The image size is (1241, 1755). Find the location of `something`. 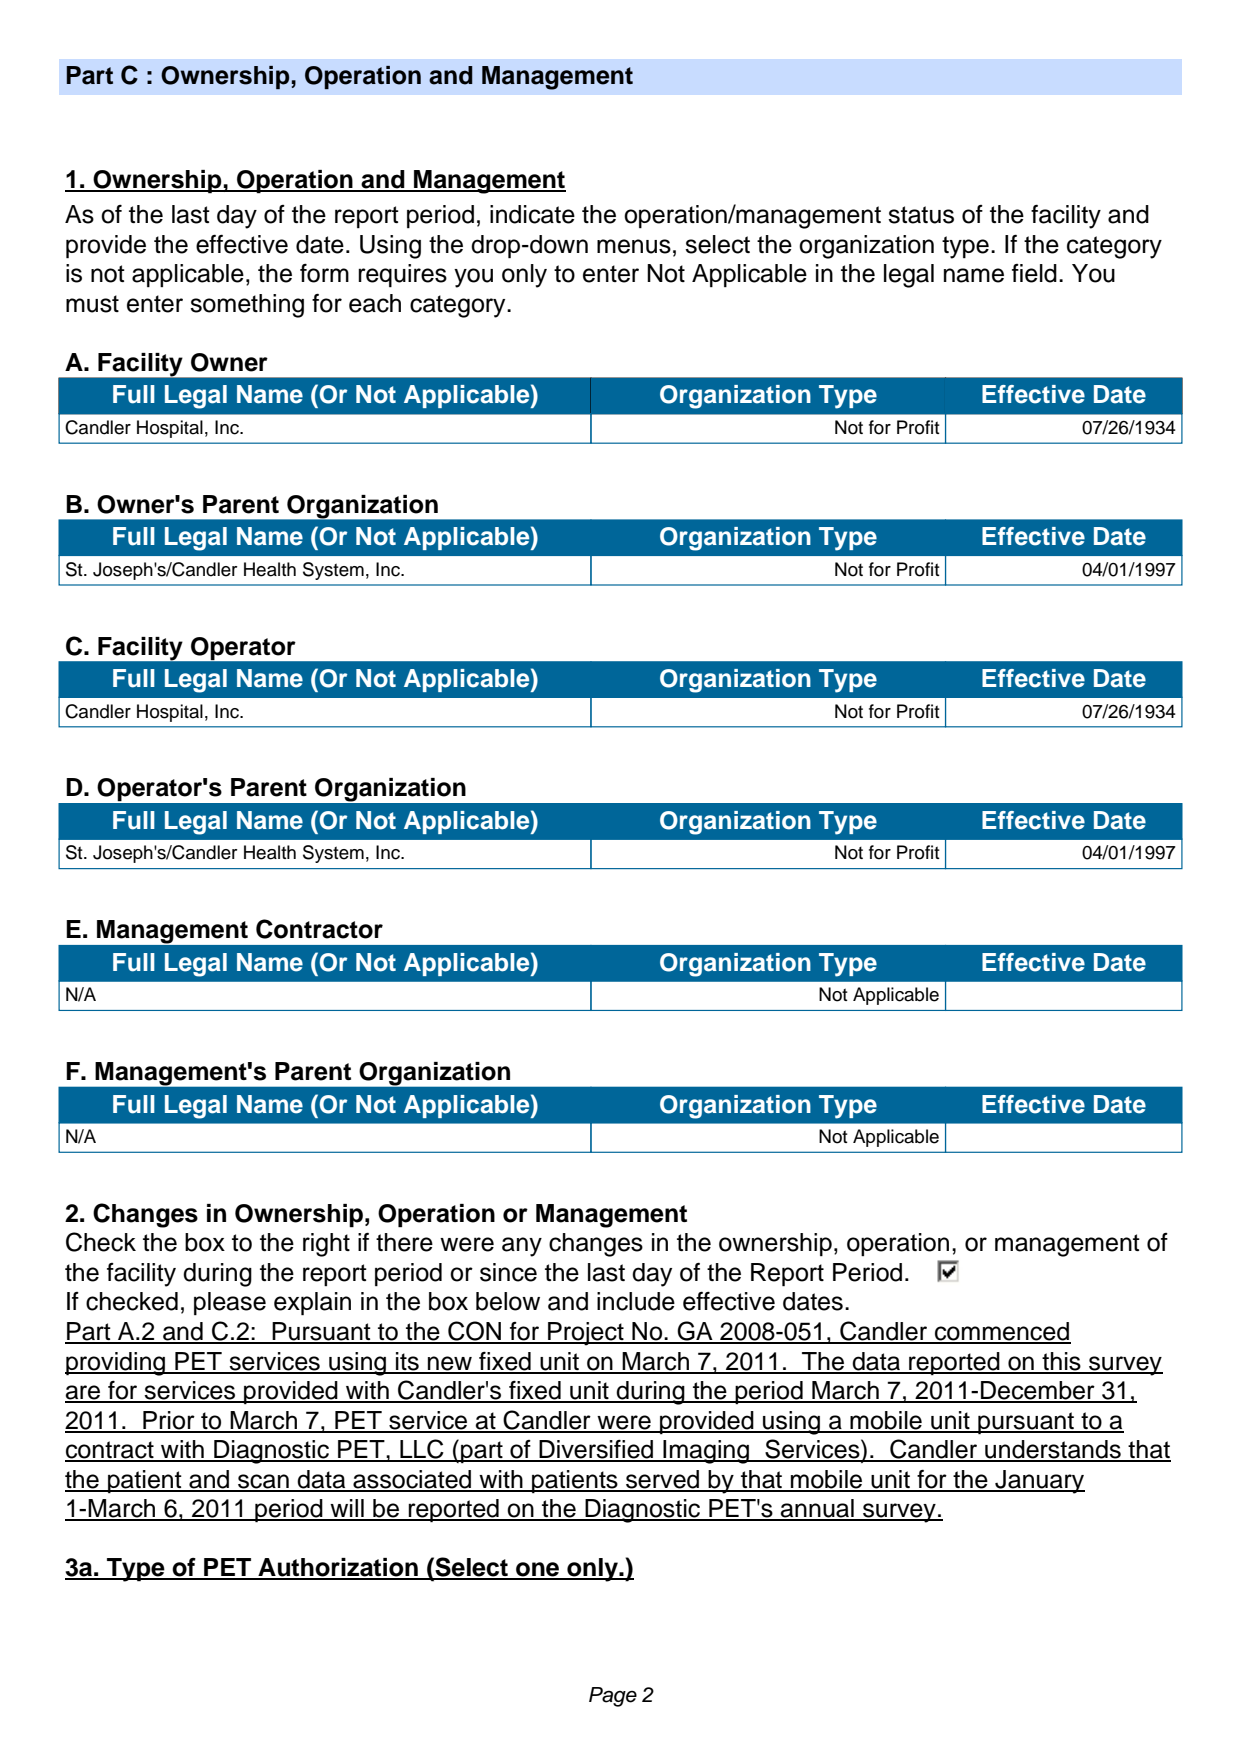

something is located at coordinates (247, 306).
